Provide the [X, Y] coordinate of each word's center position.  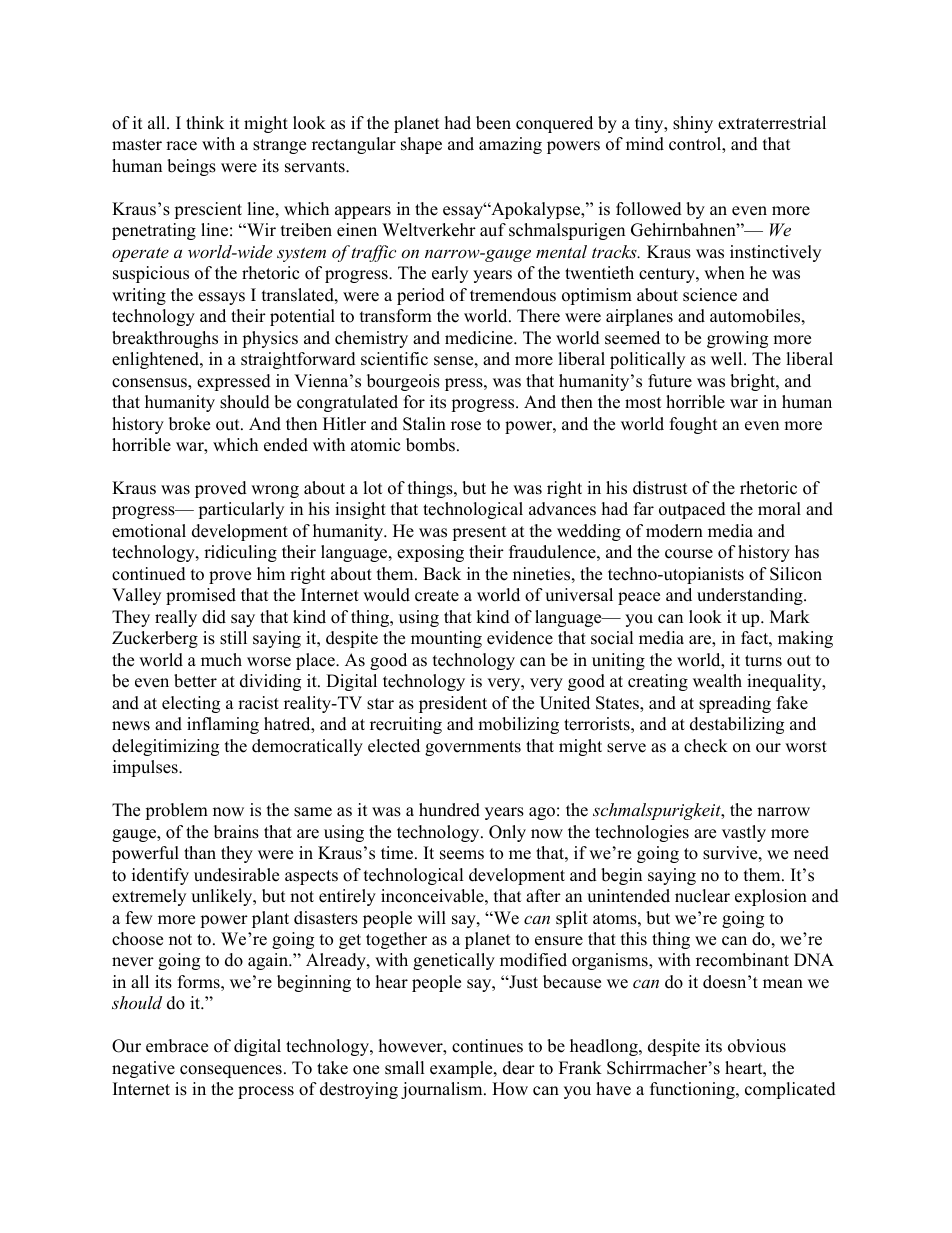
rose [466, 426]
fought [694, 425]
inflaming [223, 725]
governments [473, 748]
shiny [693, 124]
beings [191, 167]
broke [189, 424]
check [706, 746]
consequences [231, 1071]
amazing [510, 145]
